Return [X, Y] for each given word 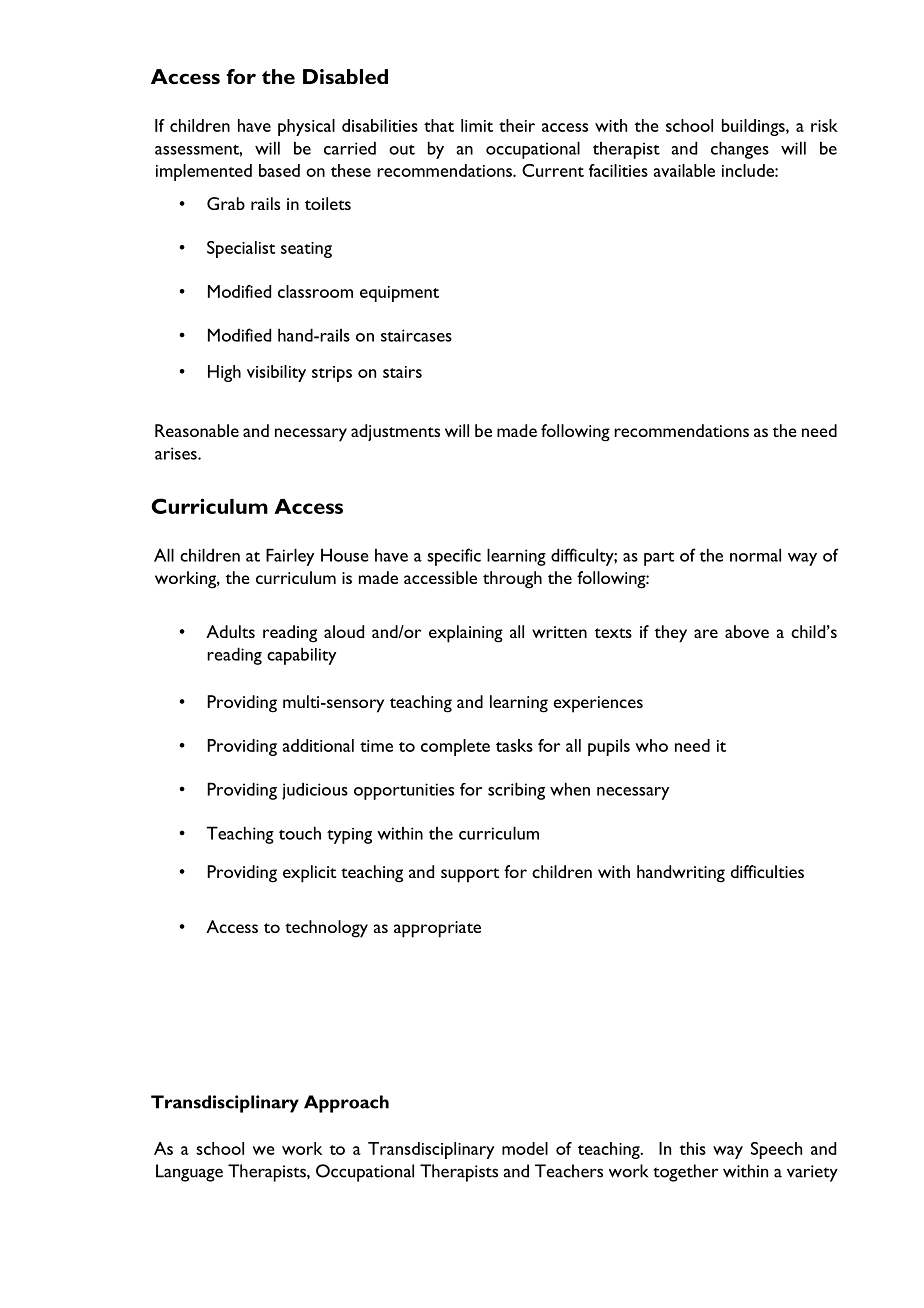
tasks [514, 745]
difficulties [767, 871]
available [684, 170]
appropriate [437, 929]
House [345, 555]
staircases [416, 335]
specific [454, 557]
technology [326, 929]
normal [755, 555]
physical [306, 127]
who [651, 745]
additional [318, 745]
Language [189, 1173]
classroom [315, 291]
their [517, 125]
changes [740, 150]
